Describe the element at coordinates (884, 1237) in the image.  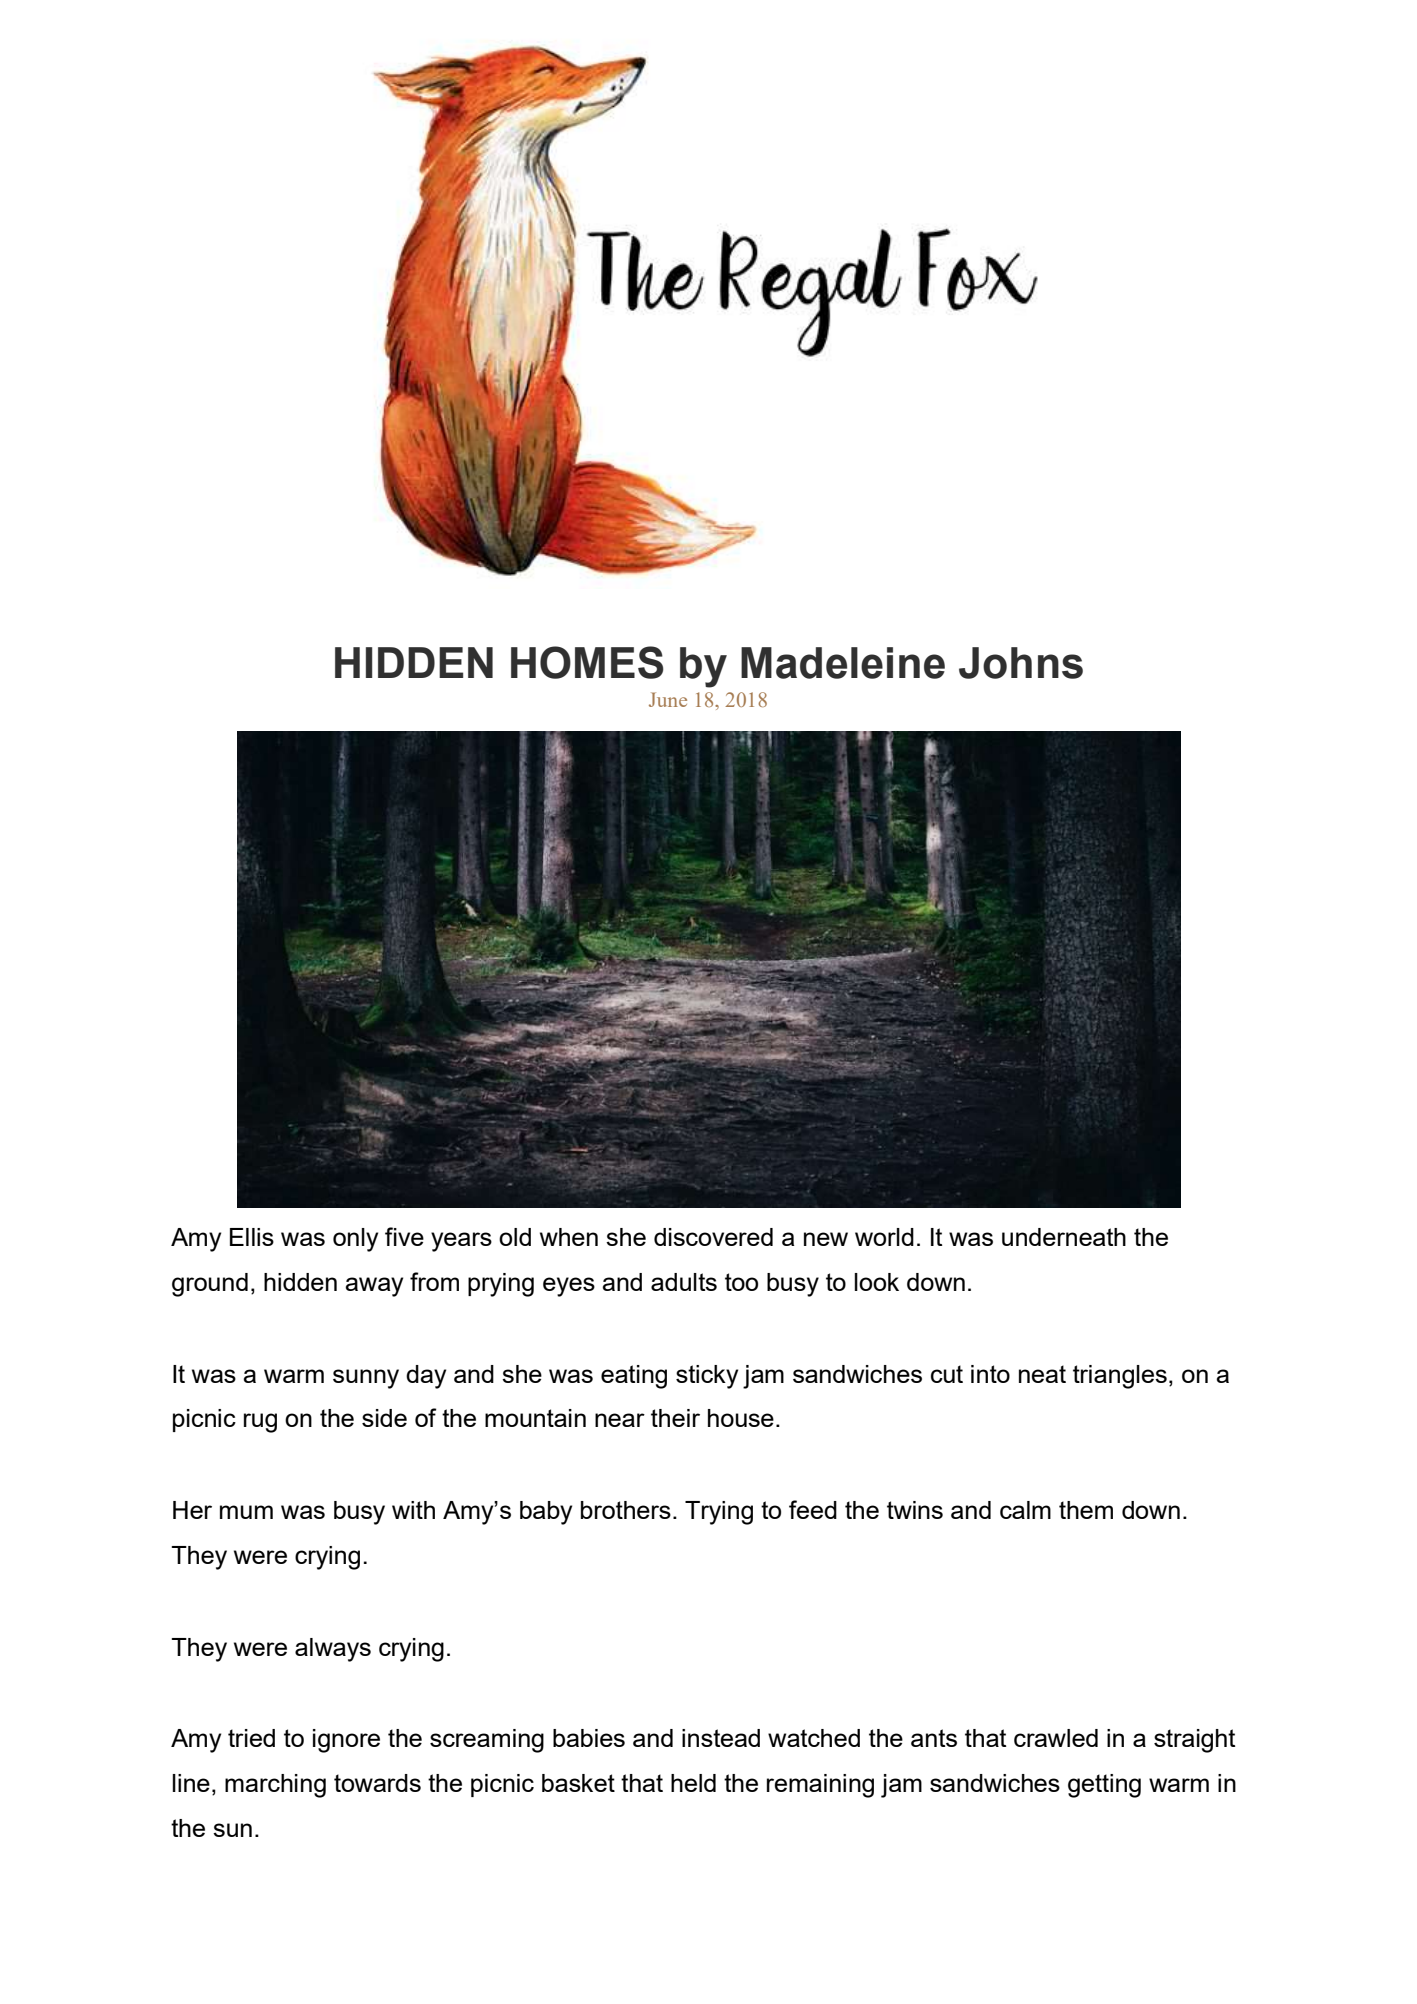
I see `world` at that location.
